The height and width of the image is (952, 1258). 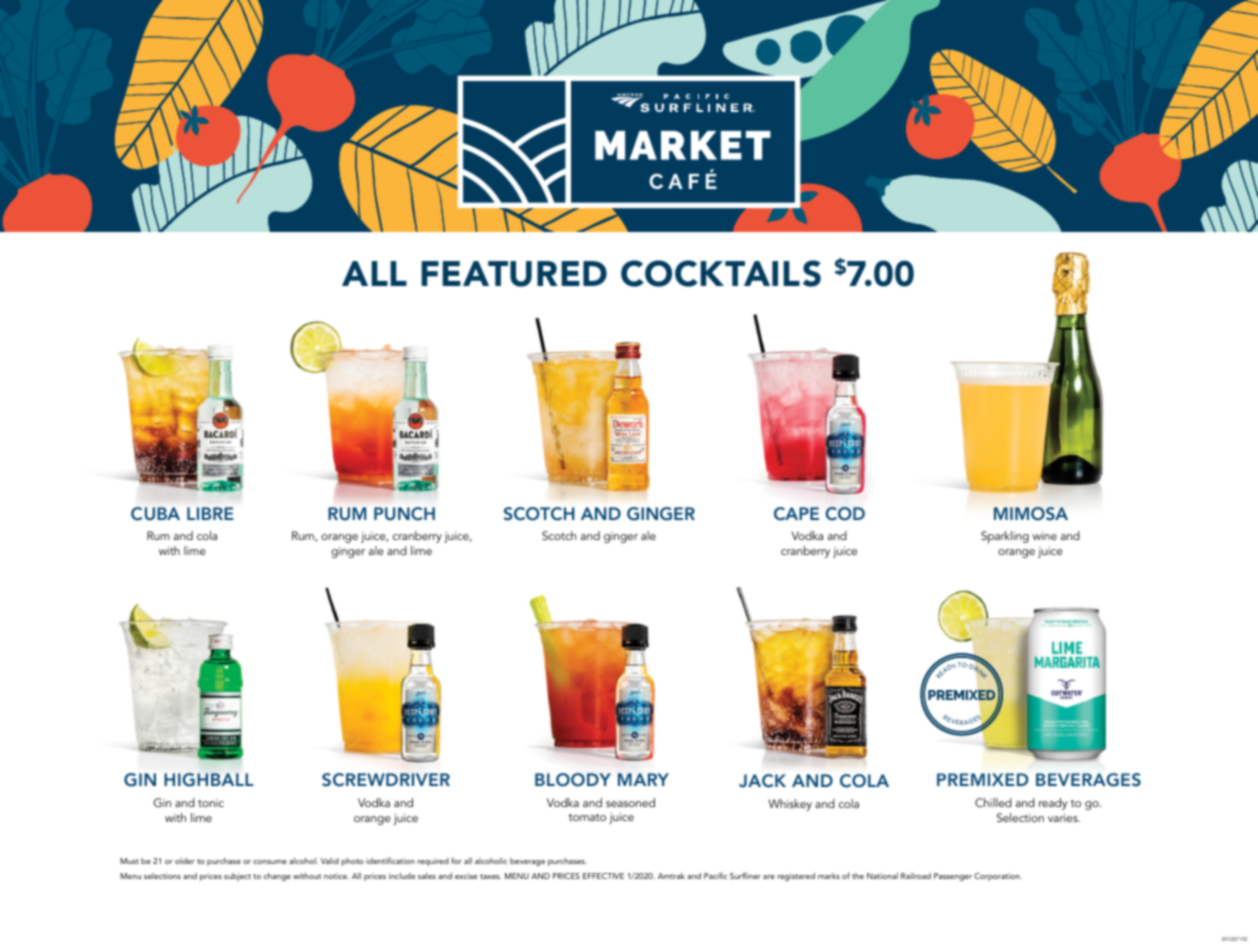 I want to click on MARY, so click(x=643, y=779).
